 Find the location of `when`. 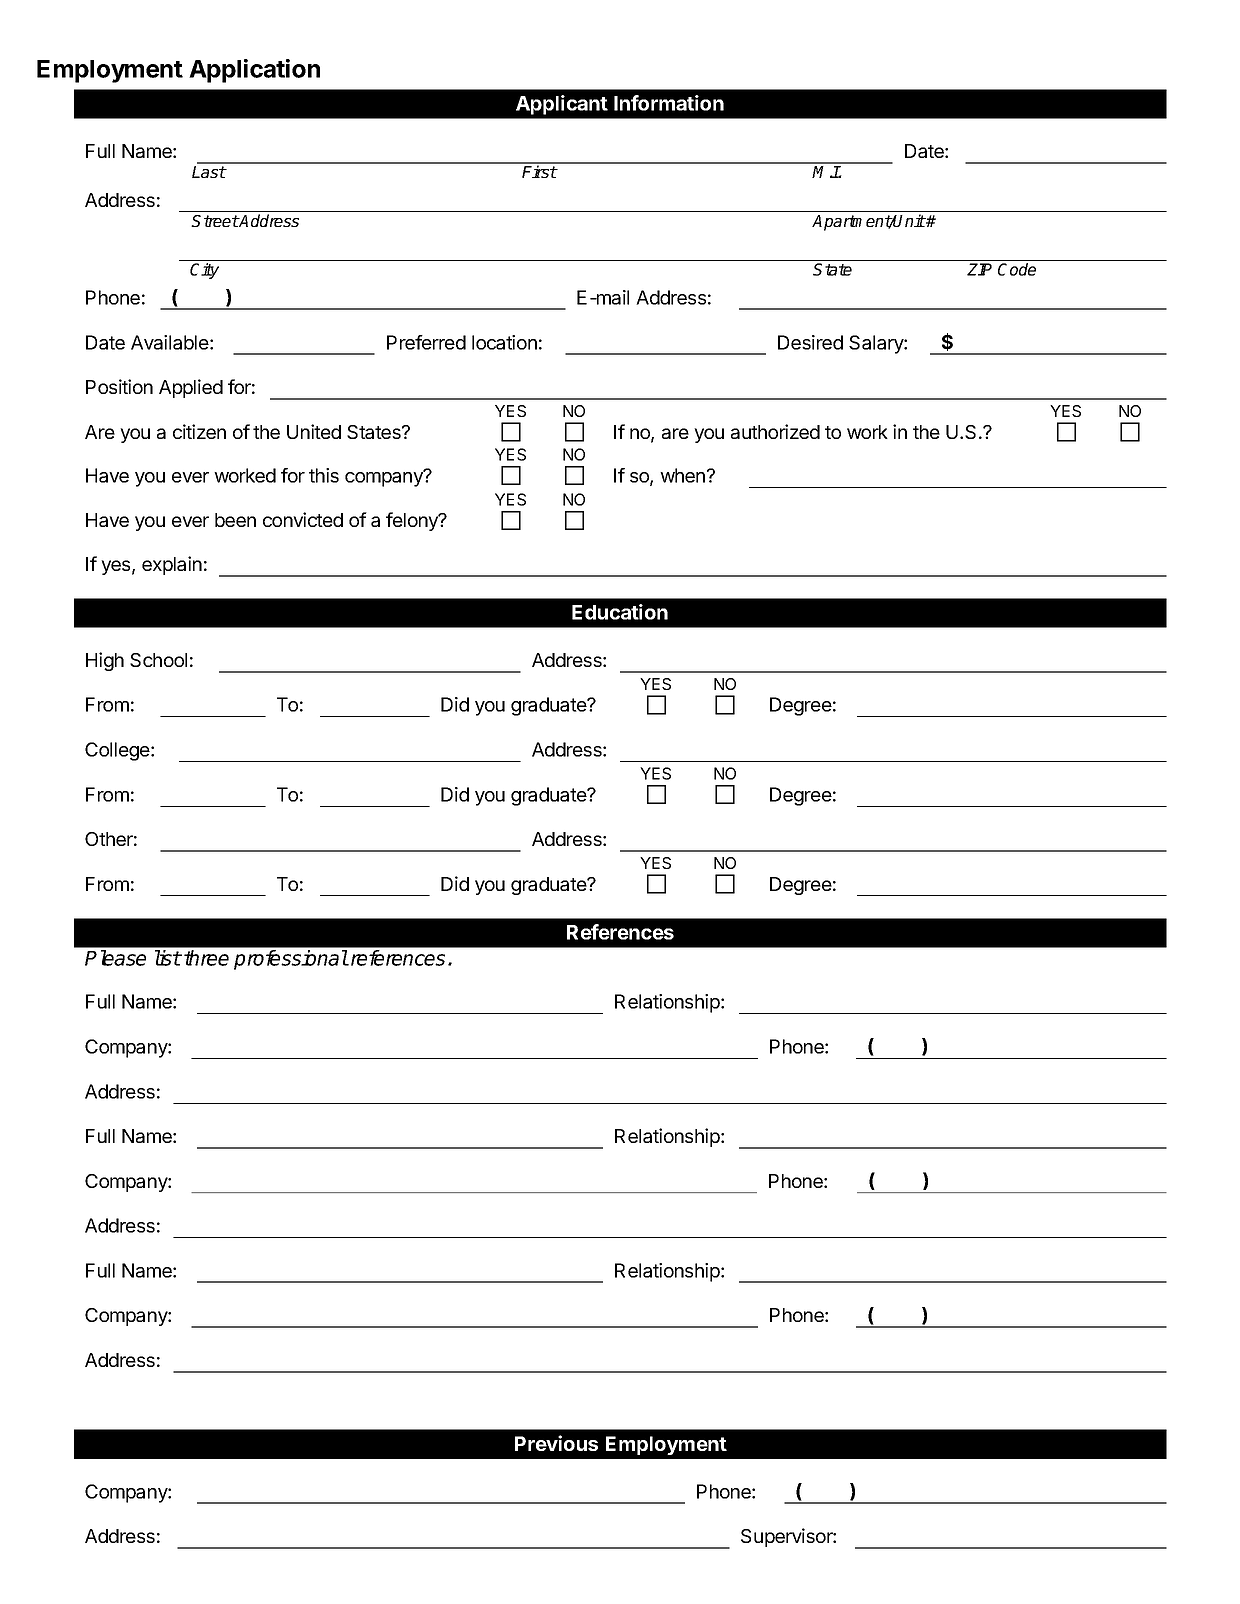

when is located at coordinates (682, 475).
